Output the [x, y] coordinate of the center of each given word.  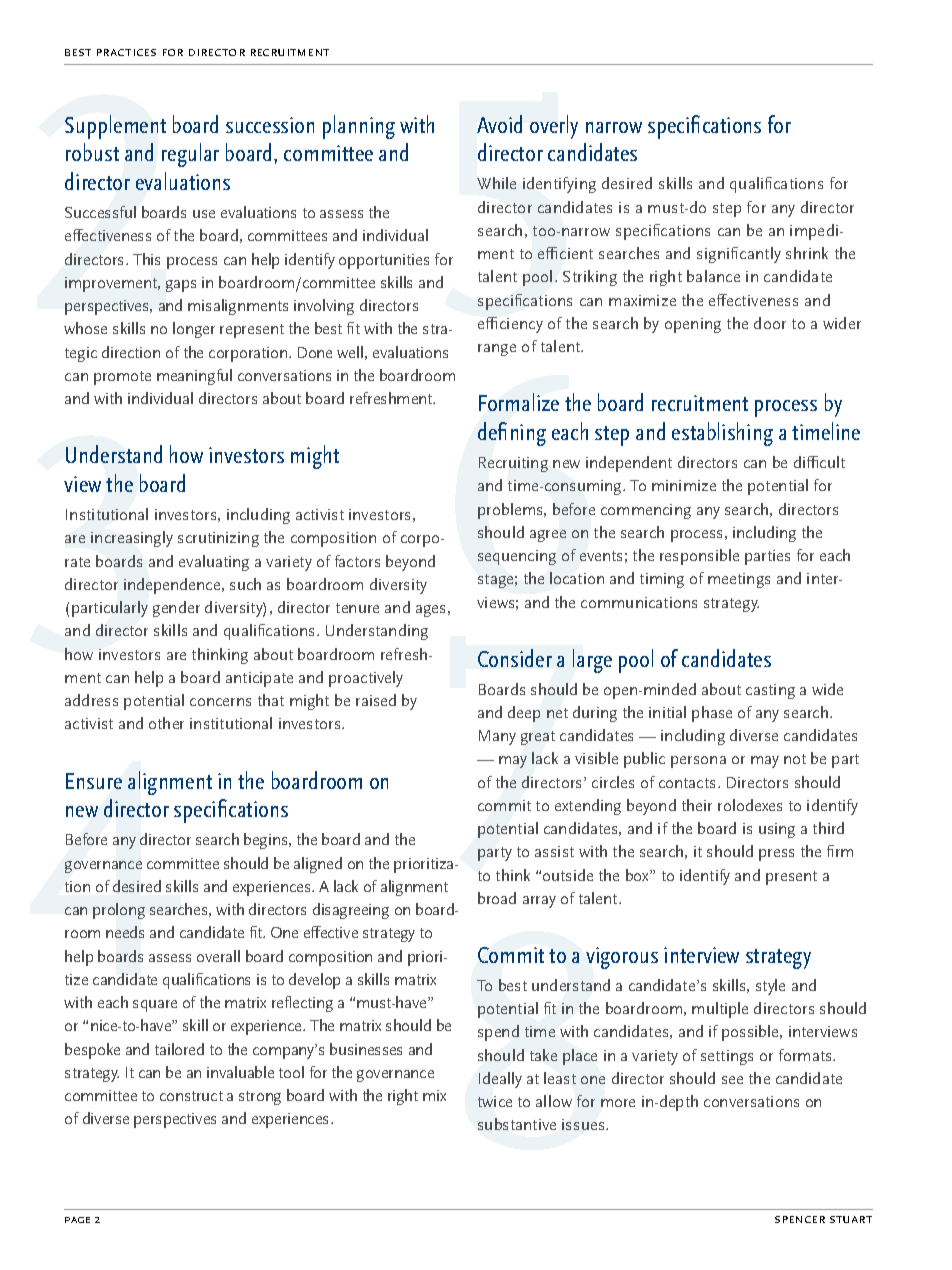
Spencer [800, 1219]
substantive [517, 1124]
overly [554, 127]
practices [126, 52]
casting [770, 691]
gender [176, 609]
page [77, 1220]
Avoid [499, 124]
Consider [515, 658]
